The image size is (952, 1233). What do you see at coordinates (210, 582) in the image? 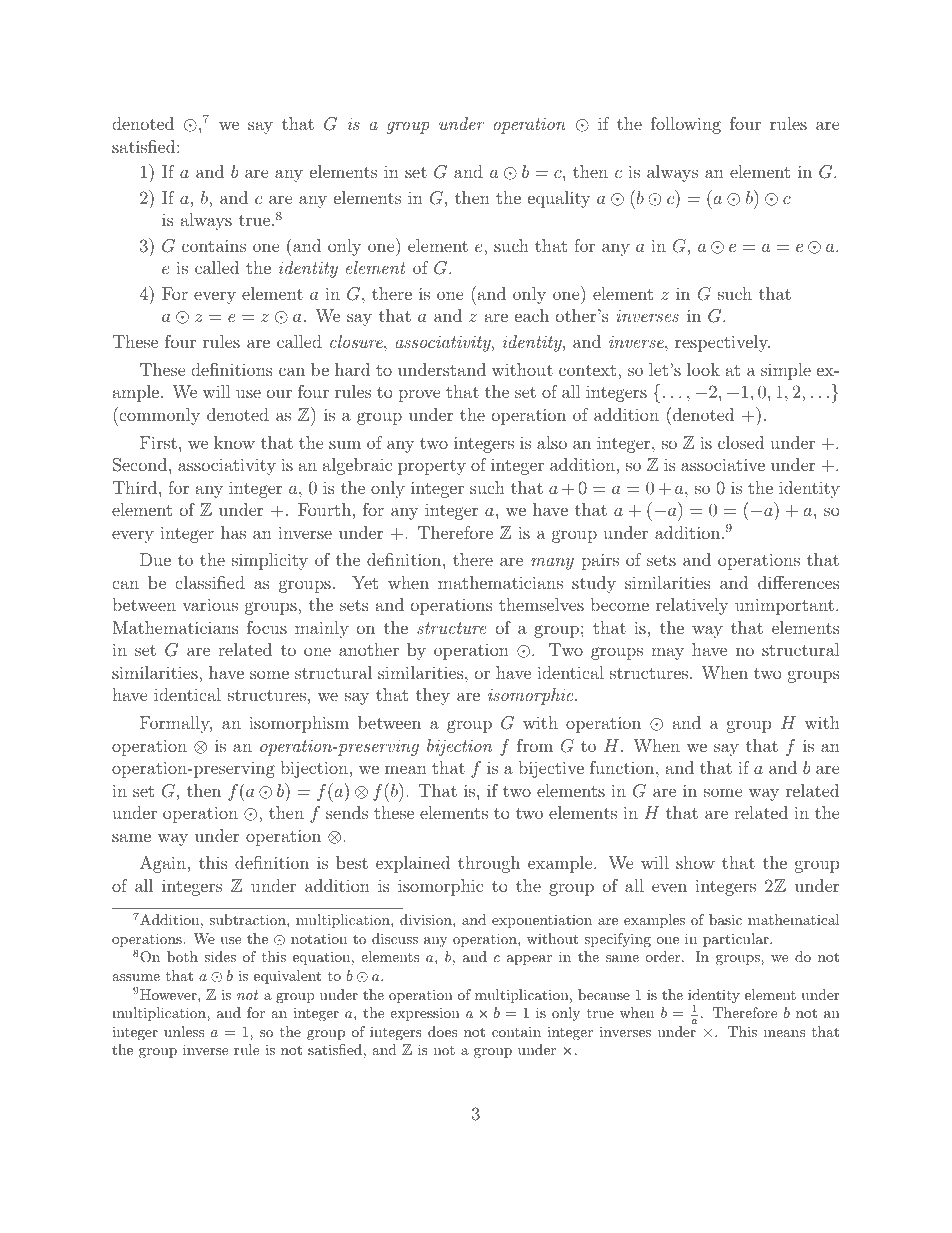
I see `classified` at bounding box center [210, 582].
